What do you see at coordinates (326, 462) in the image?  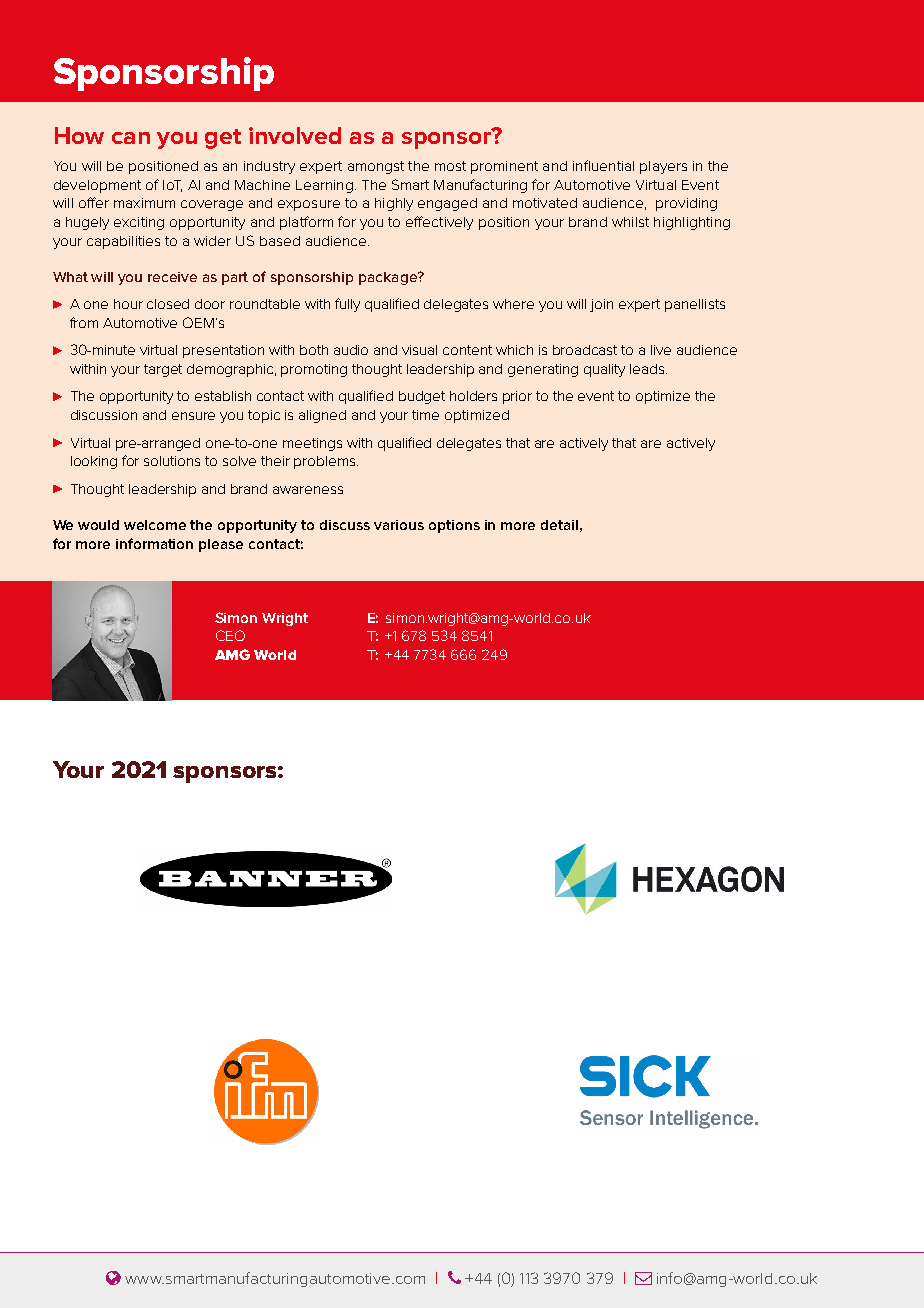 I see `problems` at bounding box center [326, 462].
